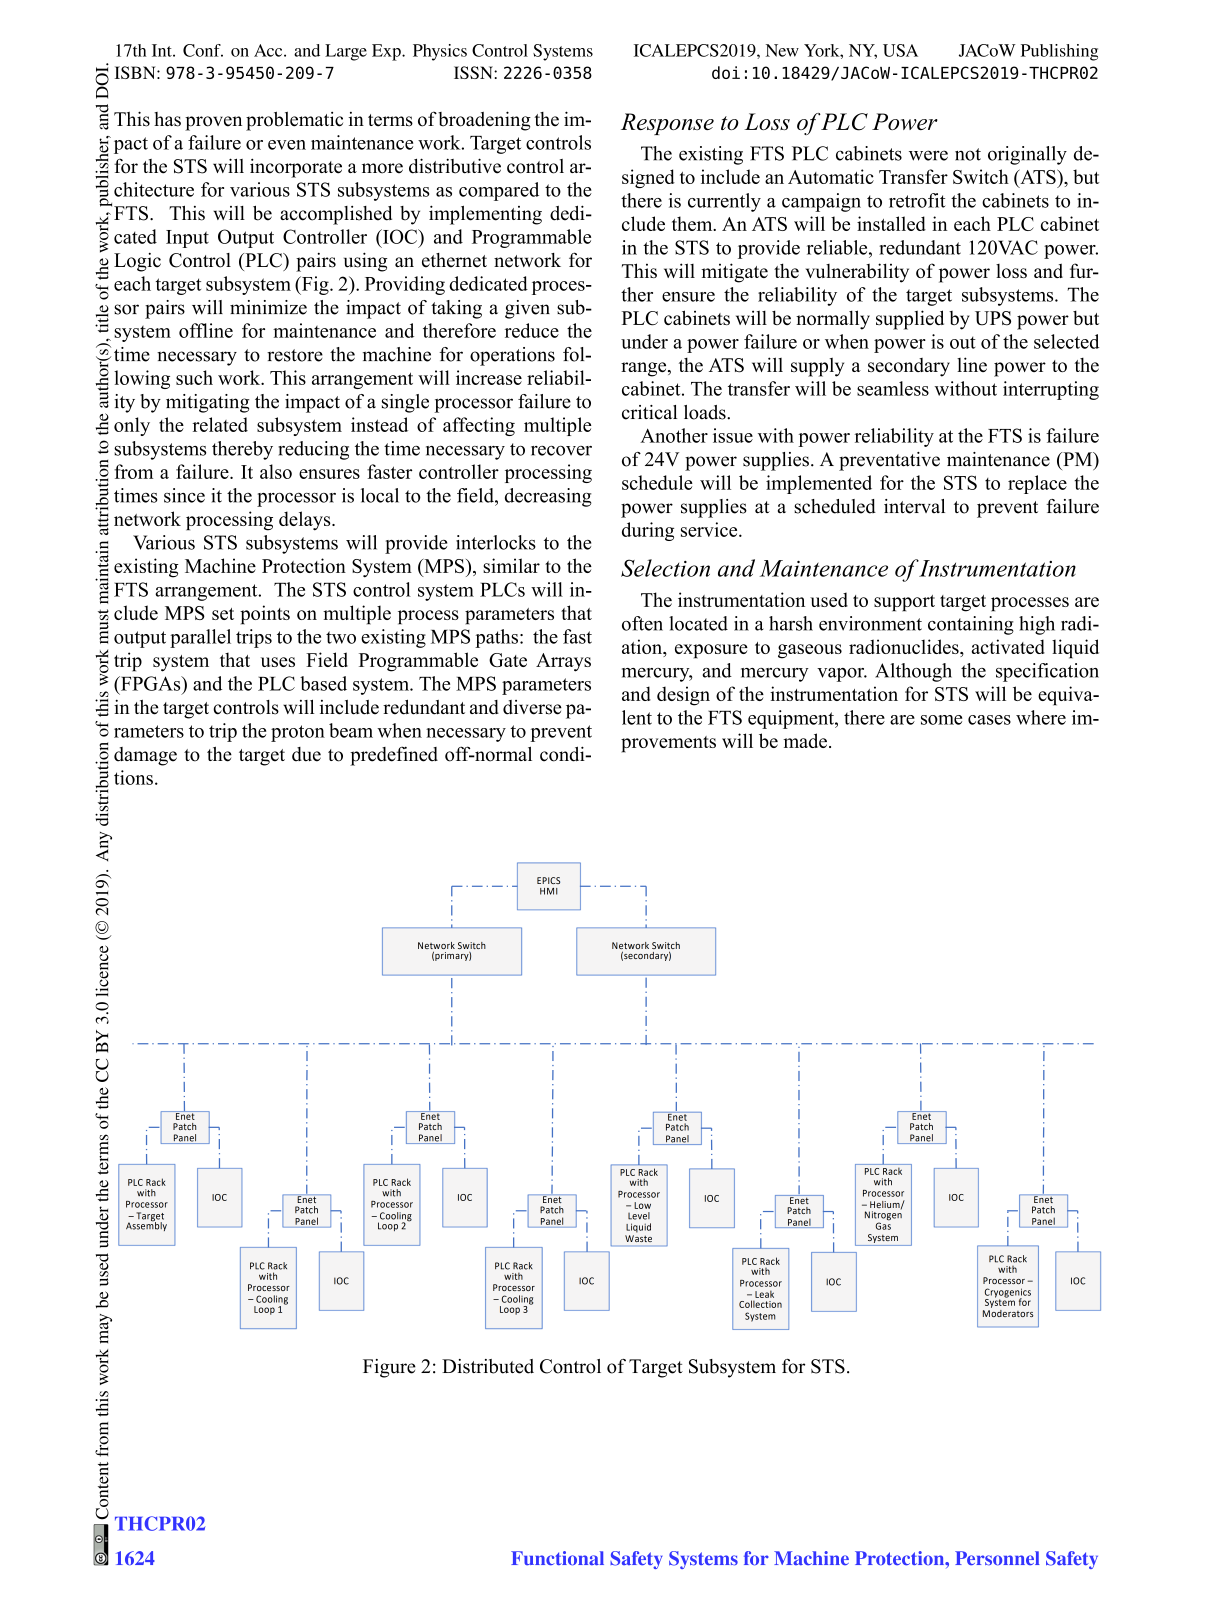 This screenshot has height=1614, width=1213. I want to click on HMI, so click(549, 891).
